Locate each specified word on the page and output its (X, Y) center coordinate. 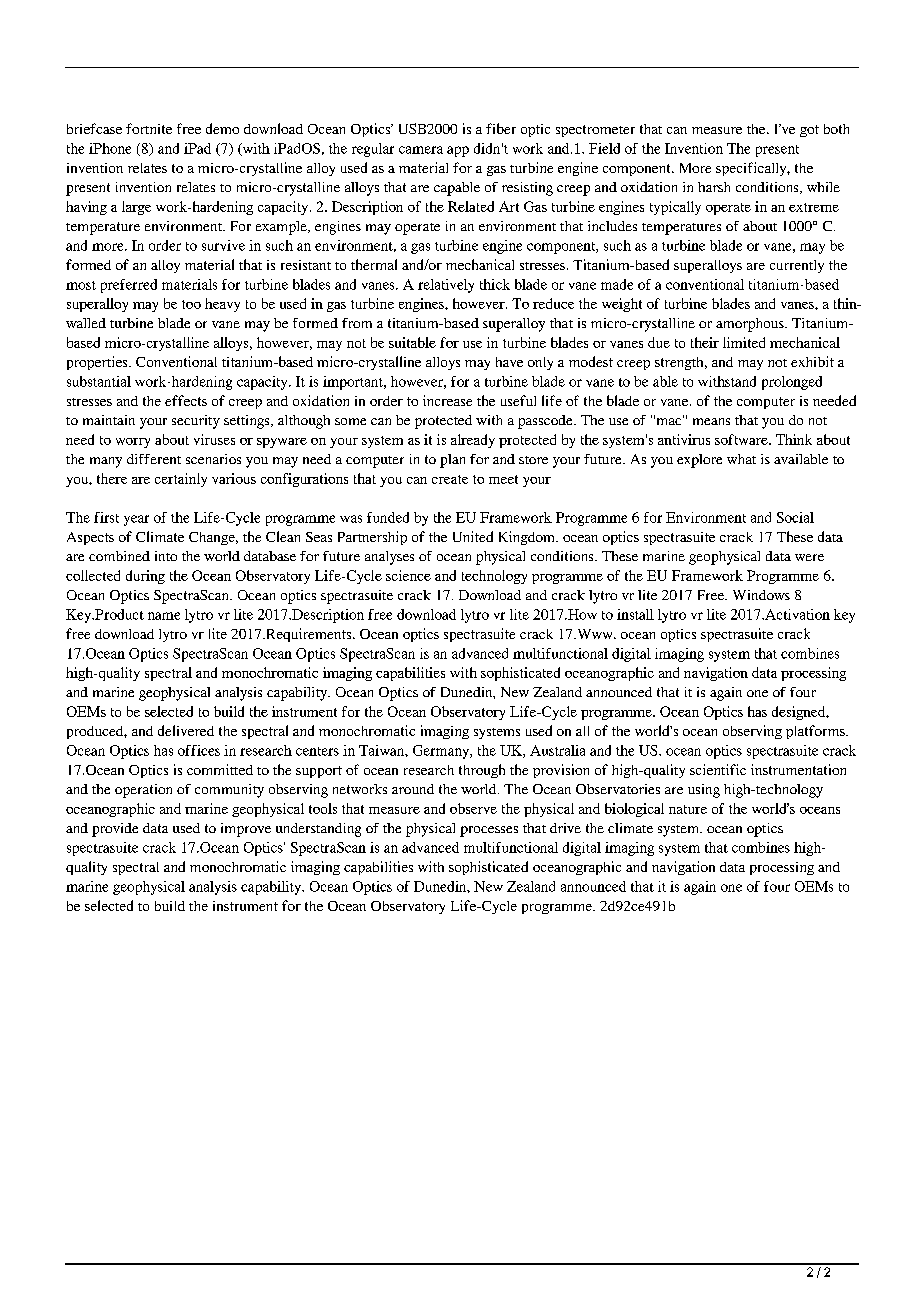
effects (186, 400)
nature (688, 809)
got (809, 131)
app (458, 151)
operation (143, 791)
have (509, 362)
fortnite (149, 128)
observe (473, 808)
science (408, 575)
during (145, 577)
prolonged (792, 383)
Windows (761, 595)
